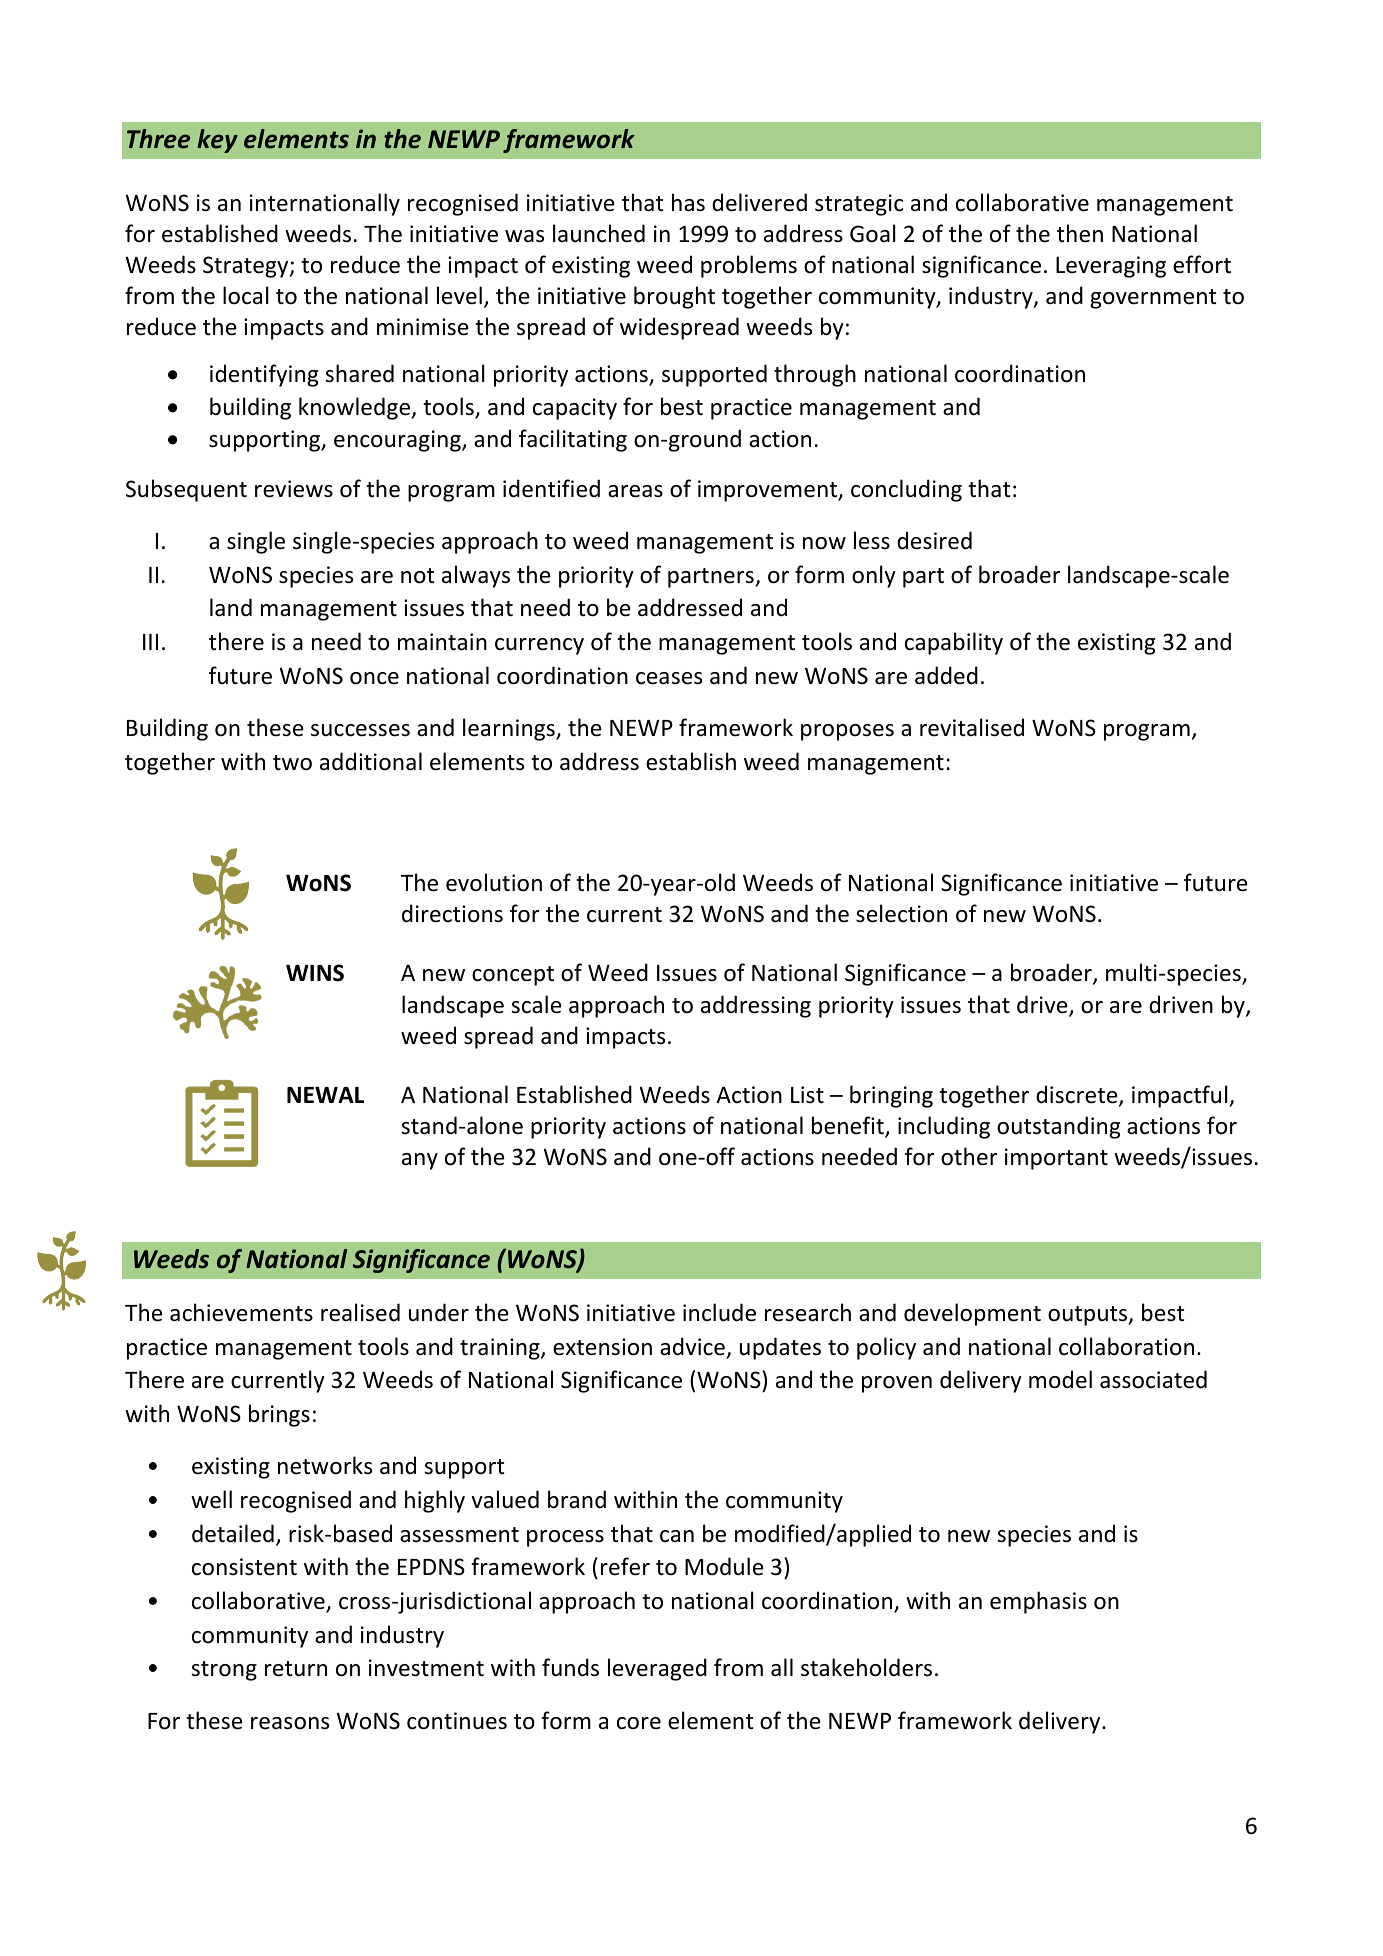 This image has width=1383, height=1956. I want to click on key, so click(217, 141).
